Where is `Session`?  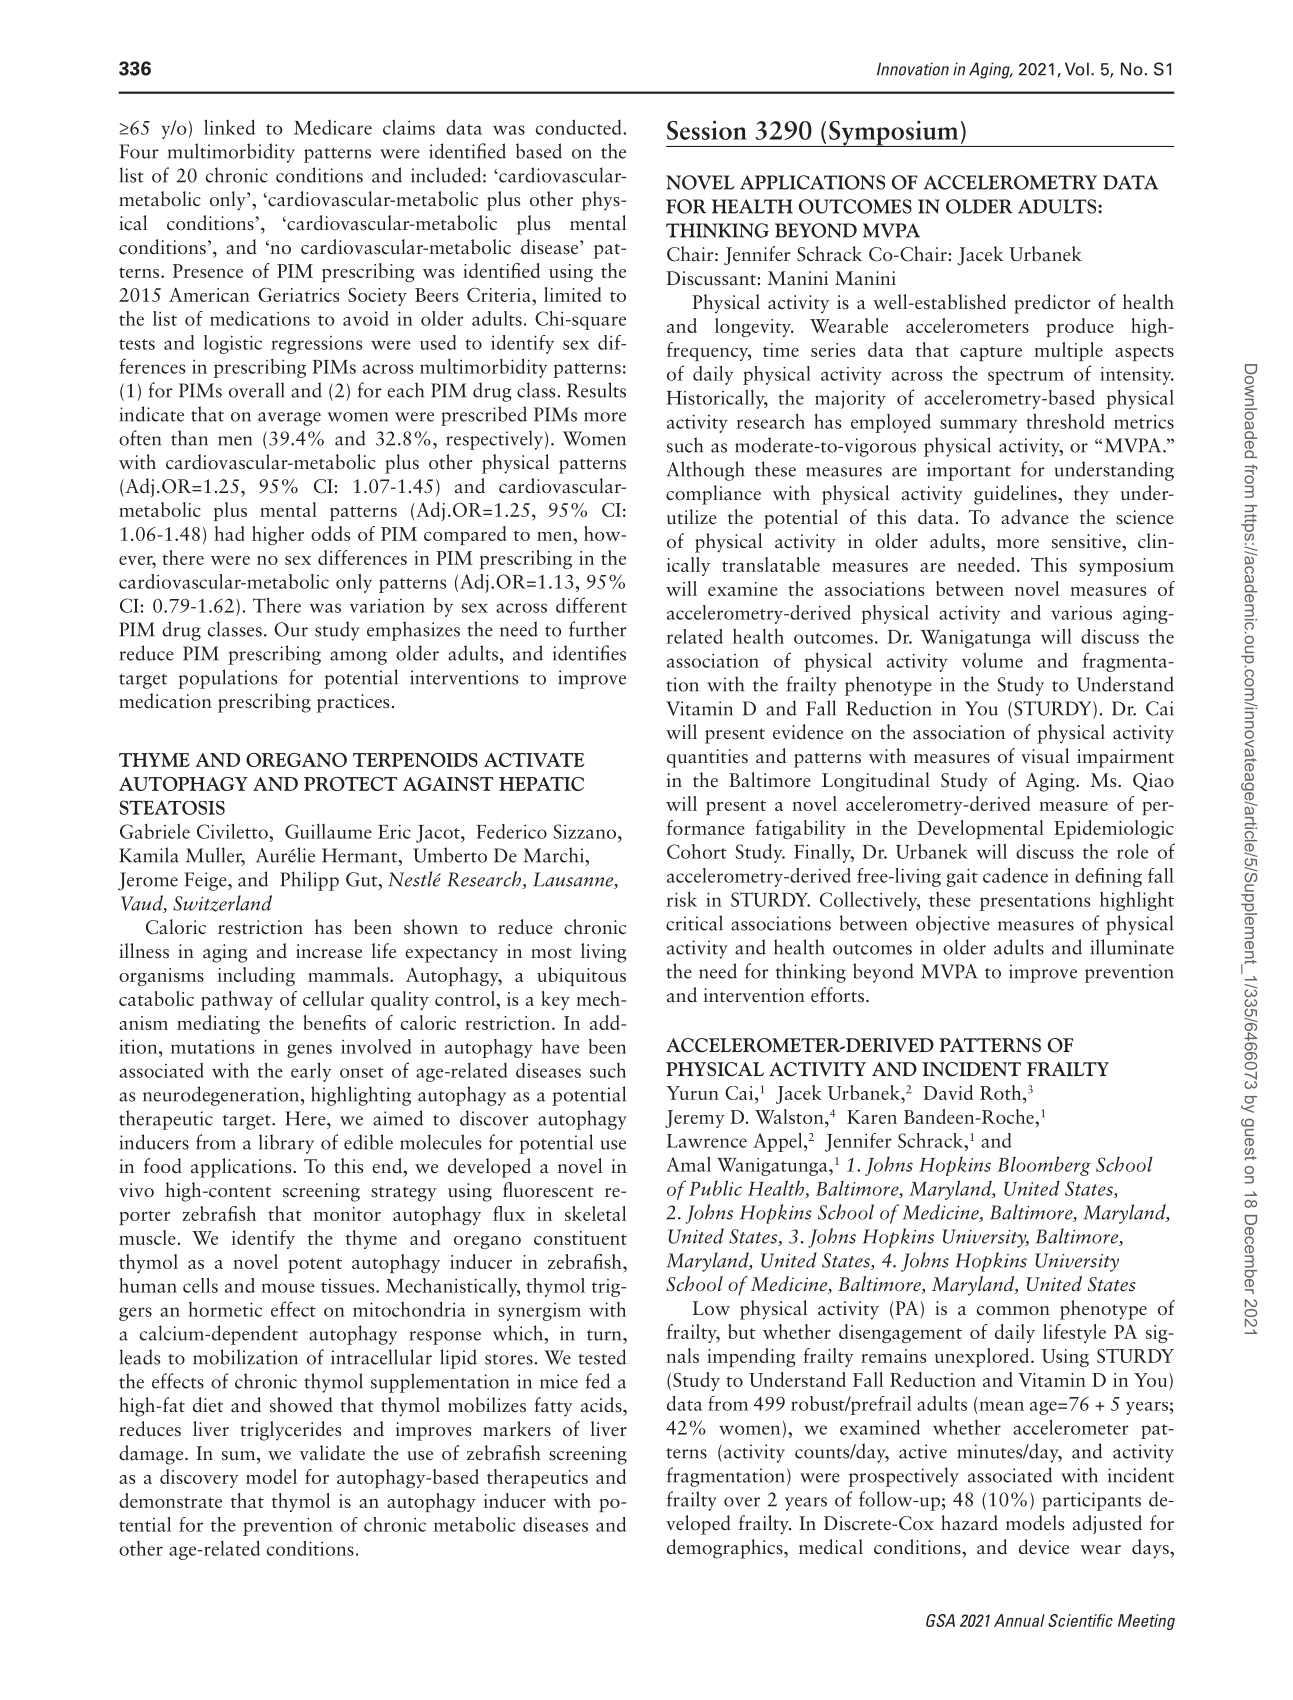 Session is located at coordinates (707, 130).
